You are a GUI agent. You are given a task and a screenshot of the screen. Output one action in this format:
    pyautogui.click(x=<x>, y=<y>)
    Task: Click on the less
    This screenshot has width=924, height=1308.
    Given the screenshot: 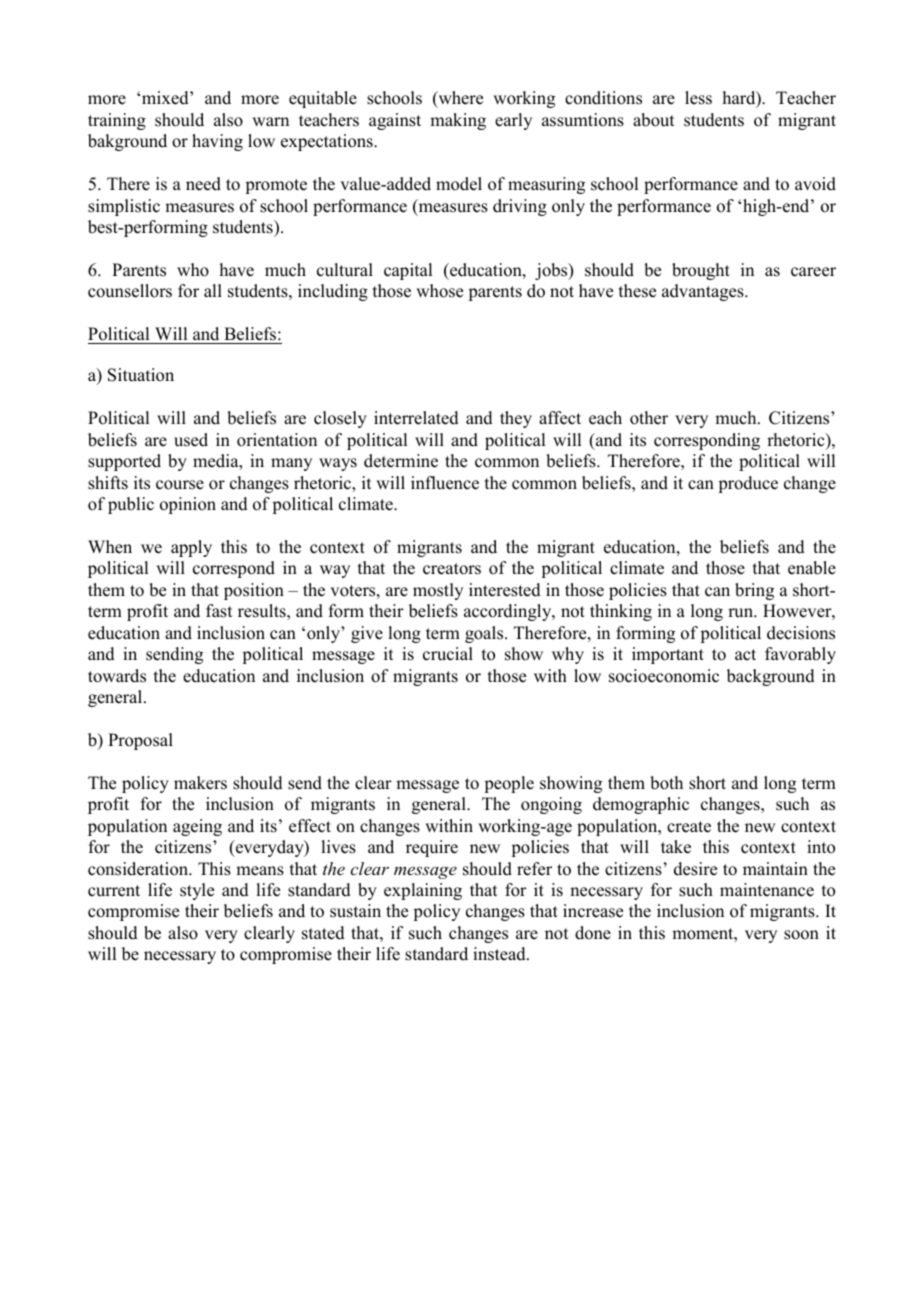 What is the action you would take?
    pyautogui.click(x=698, y=98)
